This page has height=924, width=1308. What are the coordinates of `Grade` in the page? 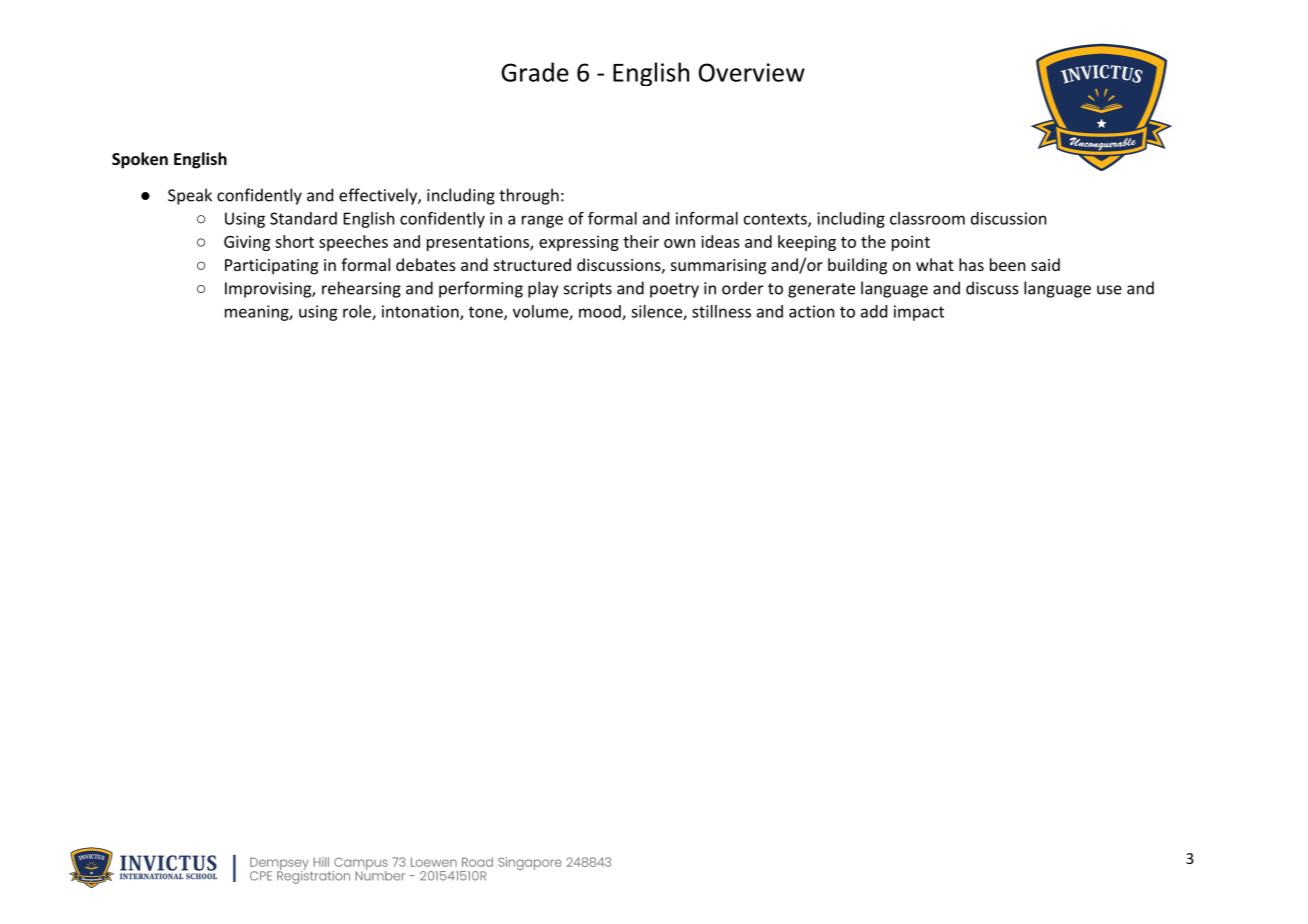 It's located at (535, 72).
